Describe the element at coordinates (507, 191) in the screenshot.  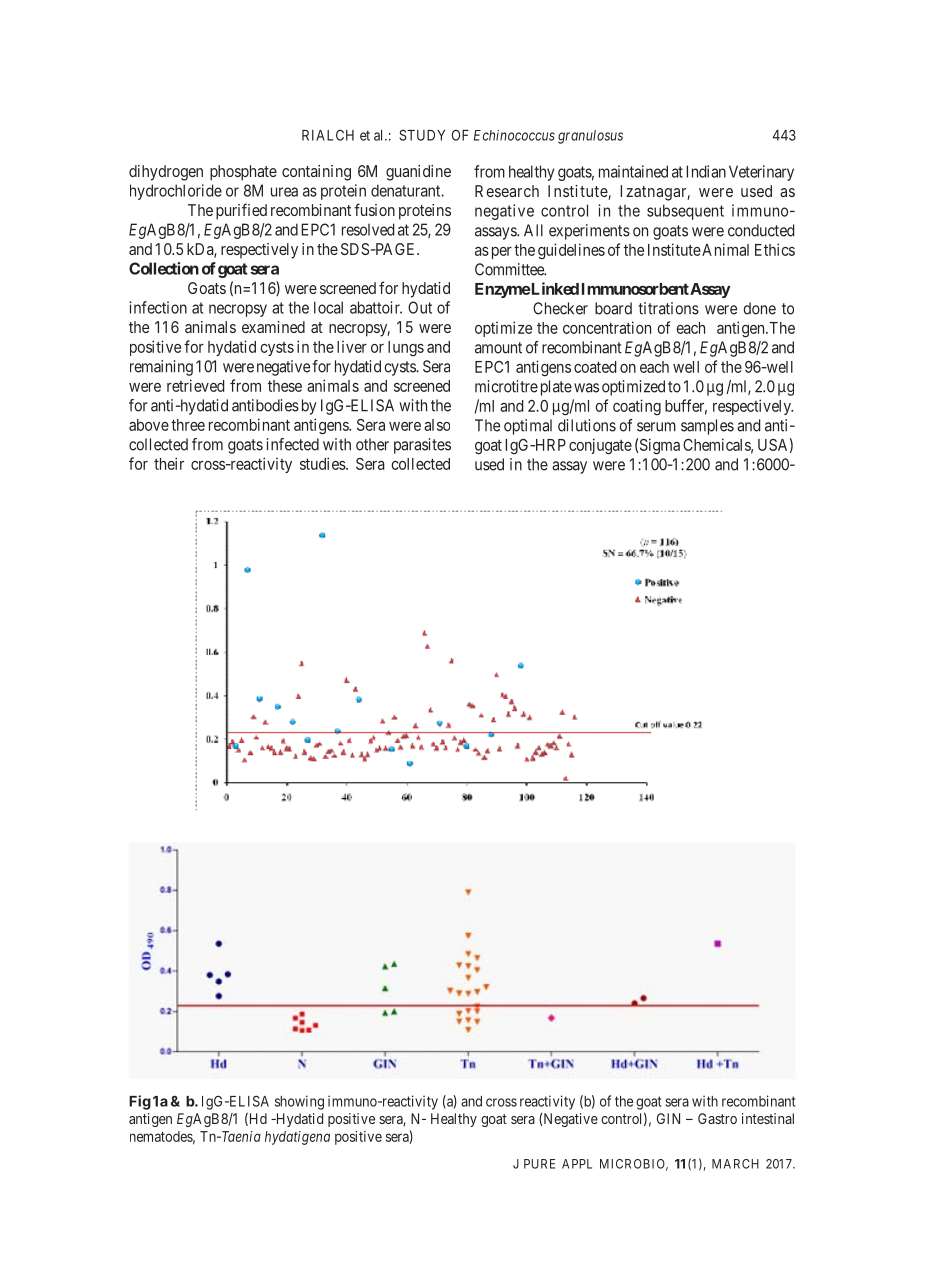
I see `Research` at that location.
